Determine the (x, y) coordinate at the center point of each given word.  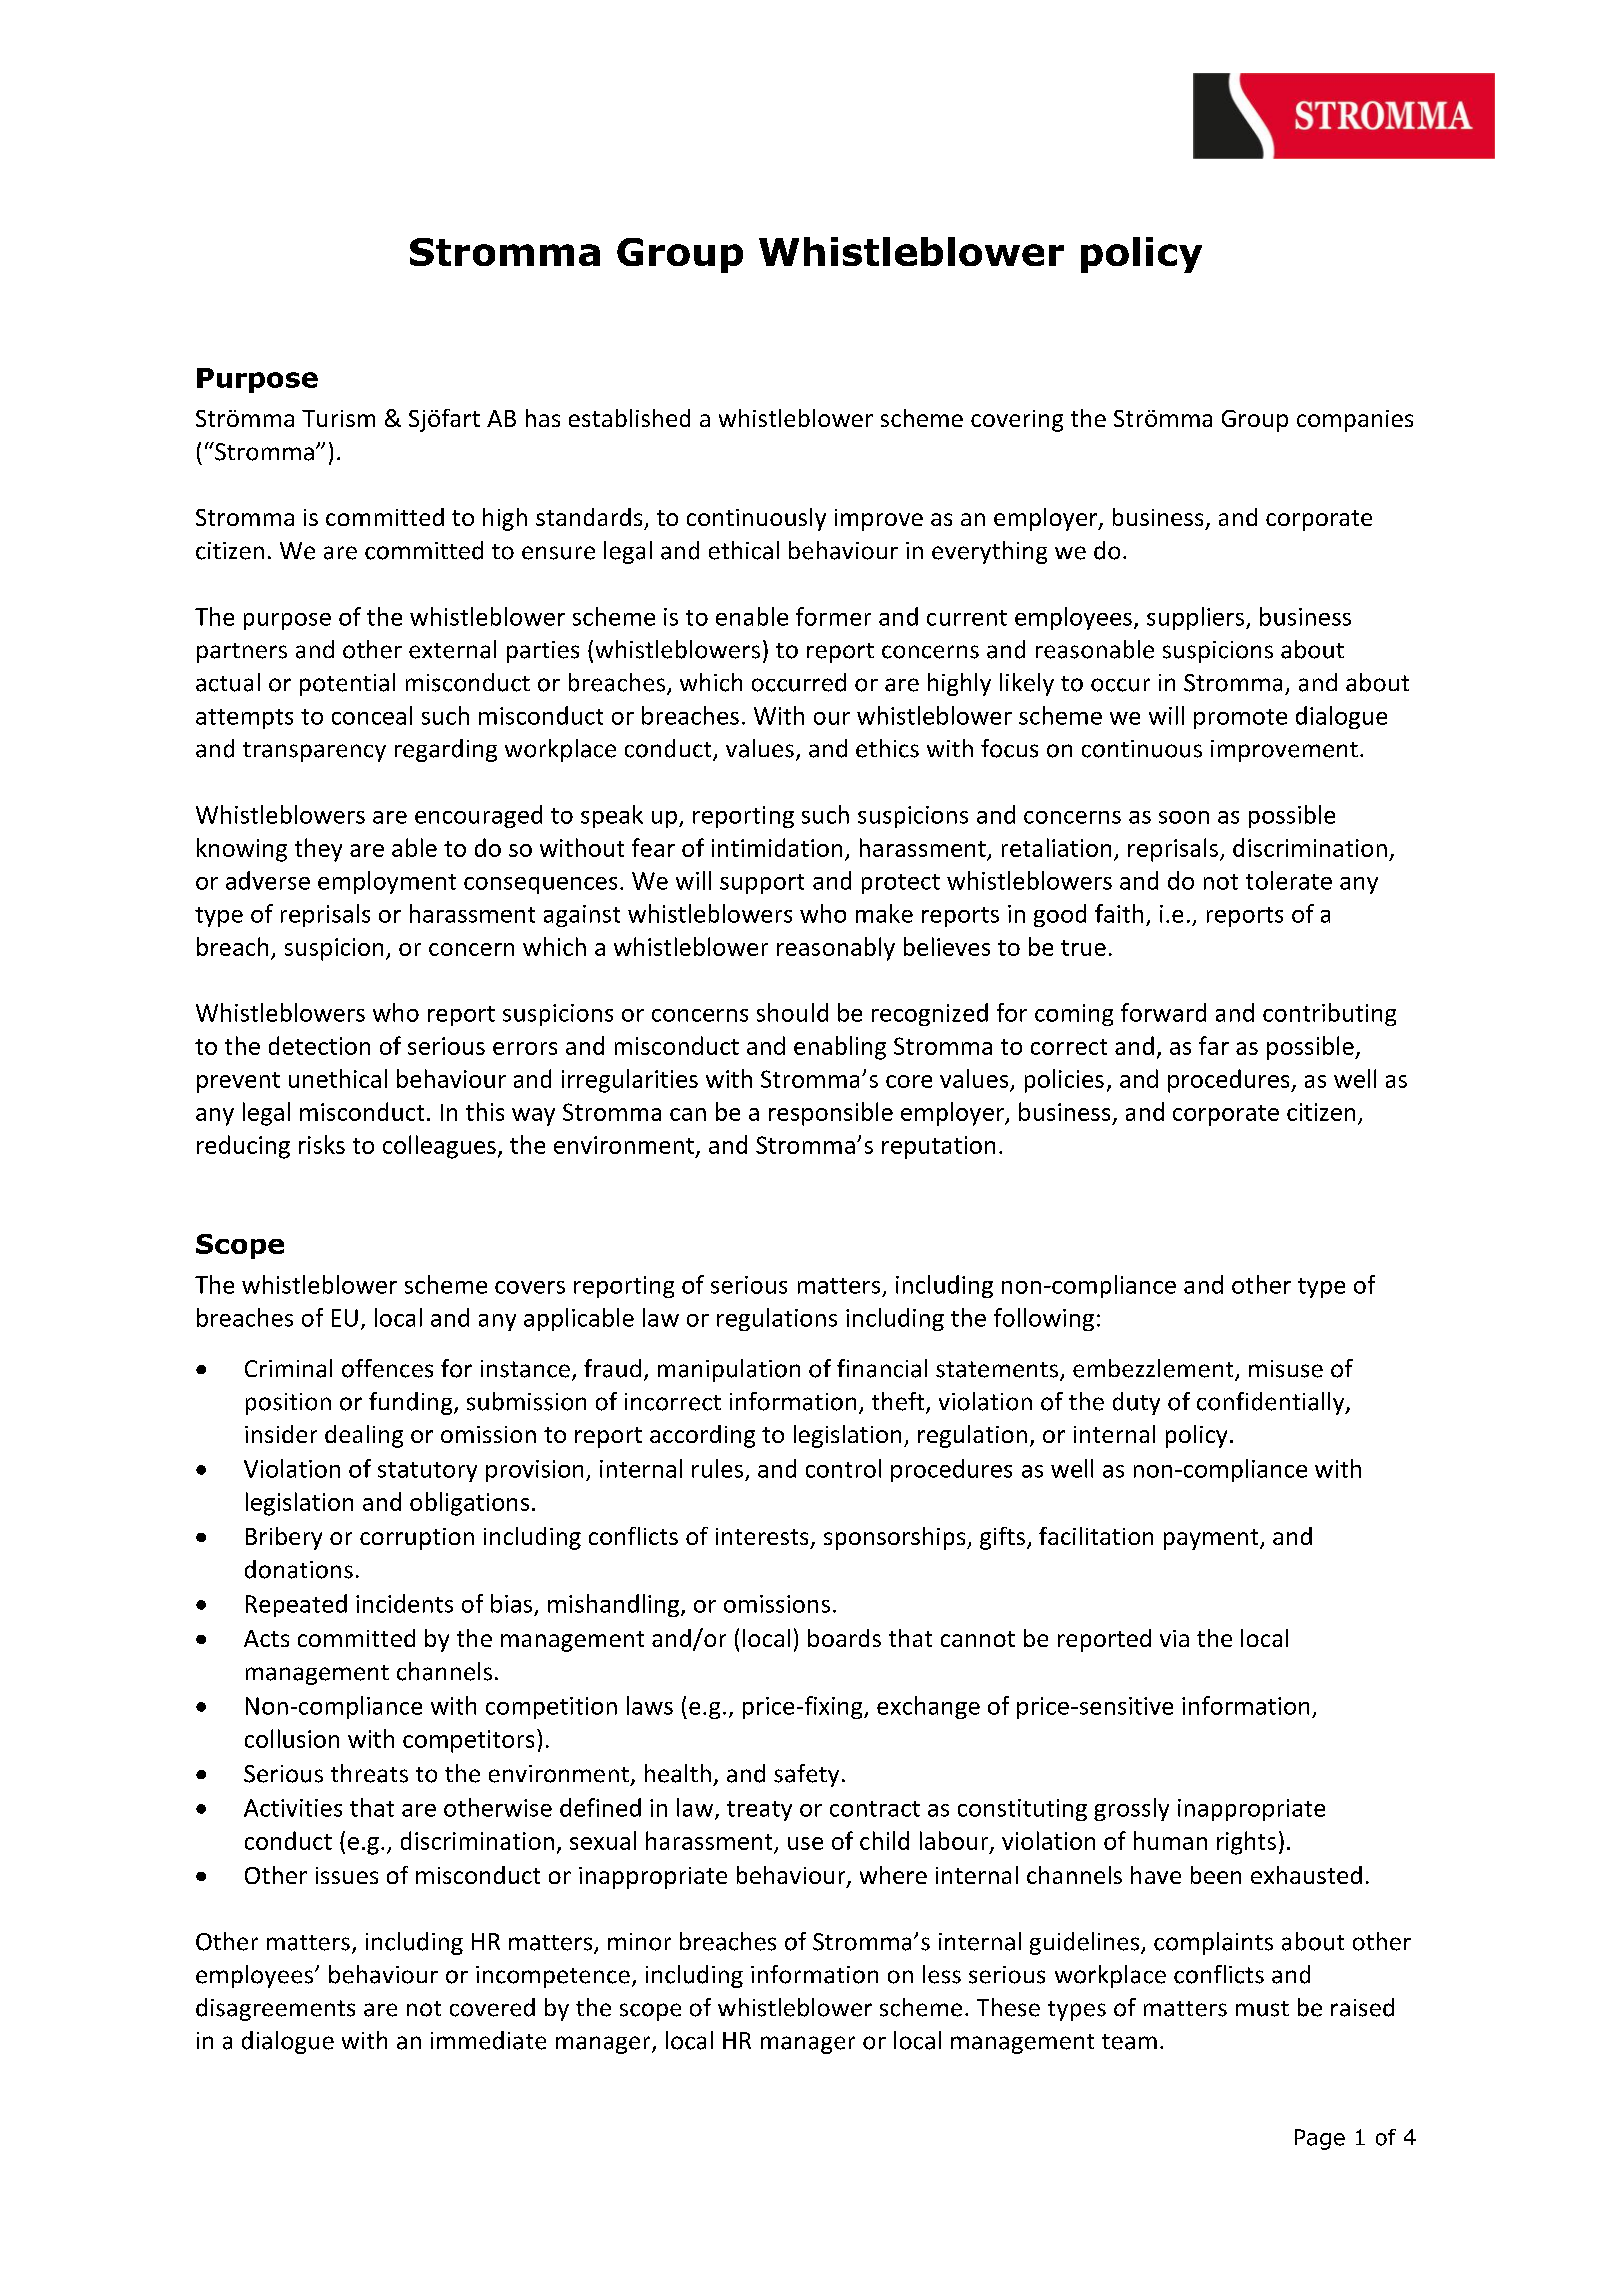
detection (319, 1045)
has (543, 418)
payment (1212, 1539)
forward (1163, 1012)
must (1262, 2009)
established (629, 418)
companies (1355, 421)
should (792, 1012)
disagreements (275, 2009)
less (942, 1974)
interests (762, 1536)
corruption (417, 1539)
